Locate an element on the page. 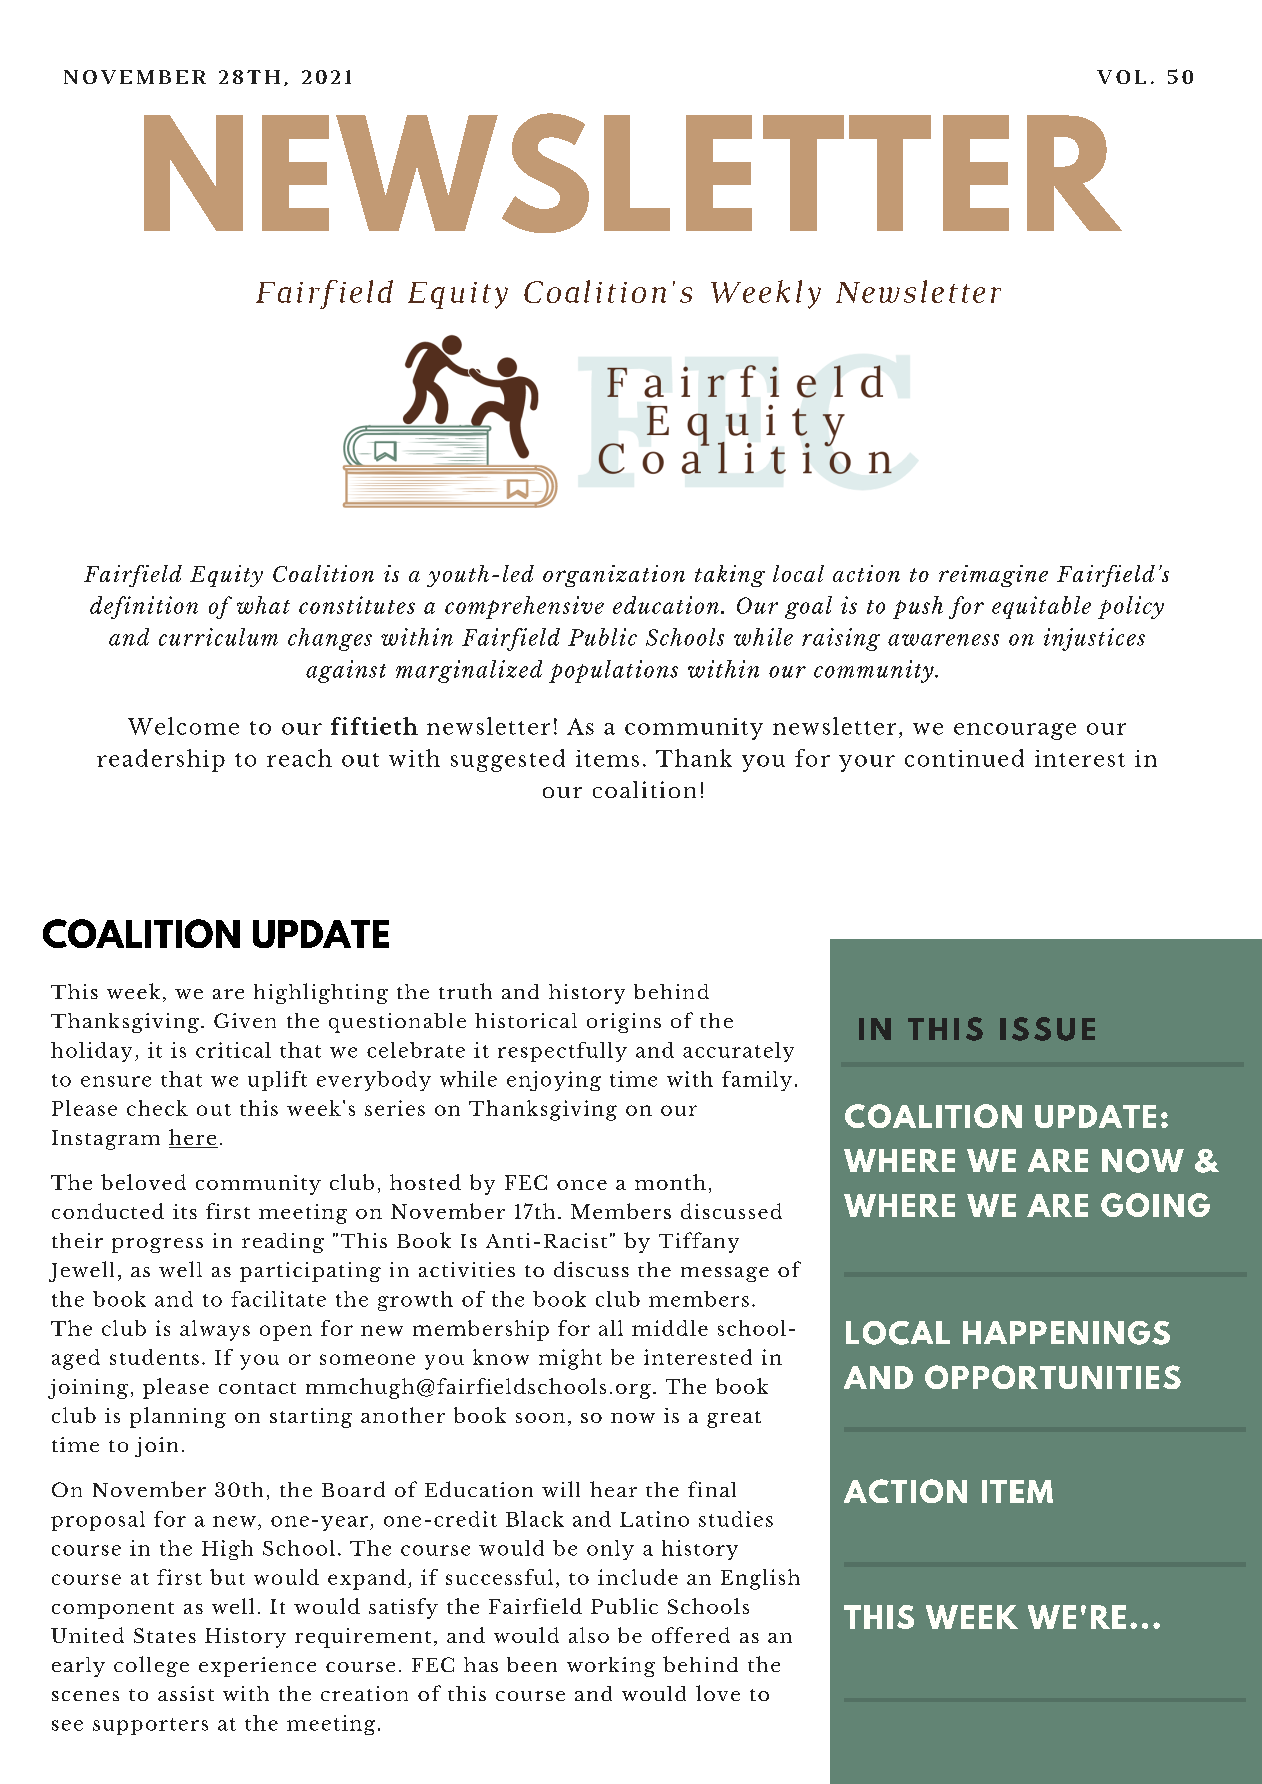 This page has width=1262, height=1784. all is located at coordinates (611, 1328).
